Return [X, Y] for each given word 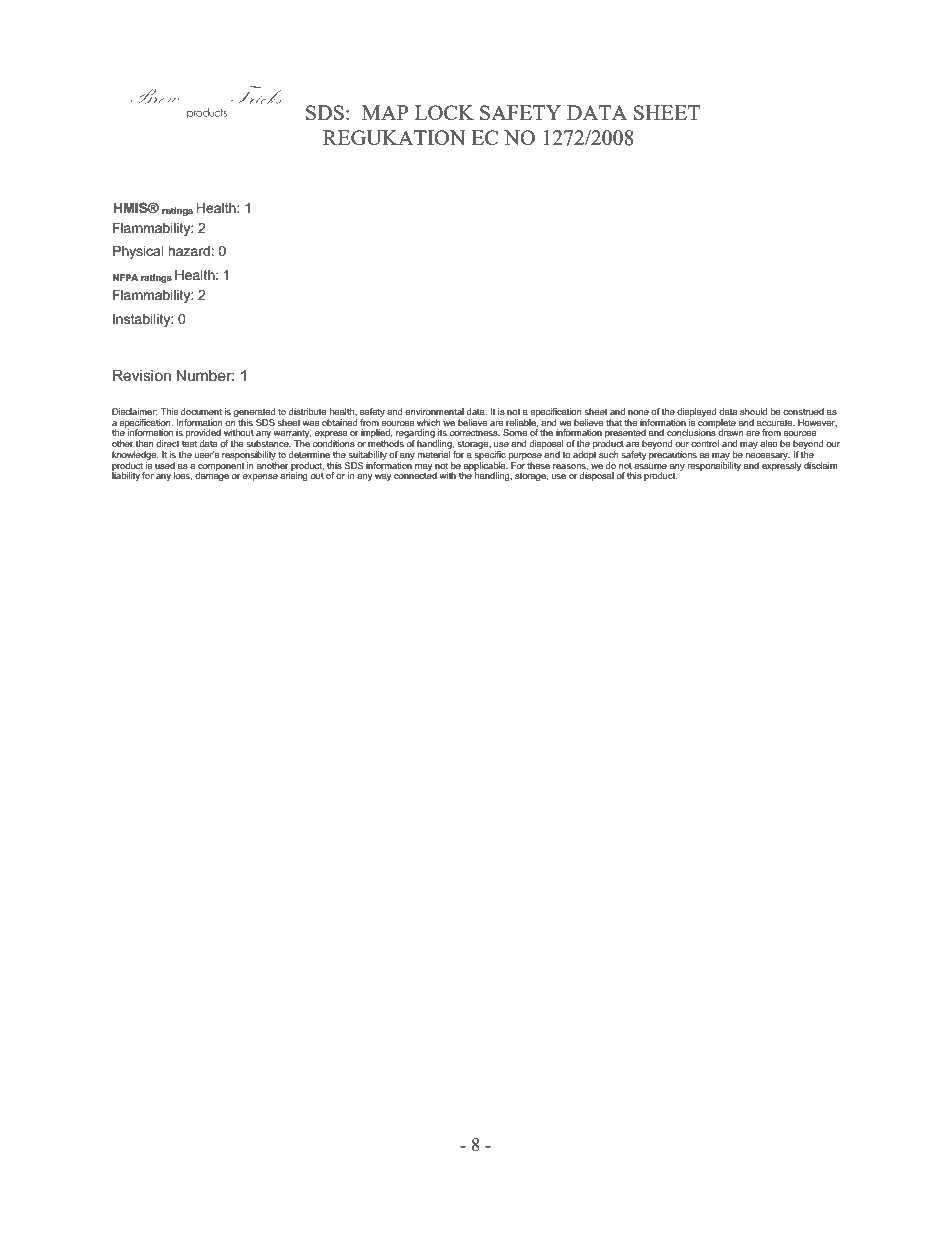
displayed [697, 414]
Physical [138, 252]
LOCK [444, 112]
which [429, 422]
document [201, 411]
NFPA [125, 277]
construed [803, 411]
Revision [142, 375]
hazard [189, 251]
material [434, 454]
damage [212, 475]
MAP [385, 112]
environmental [434, 411]
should [753, 411]
